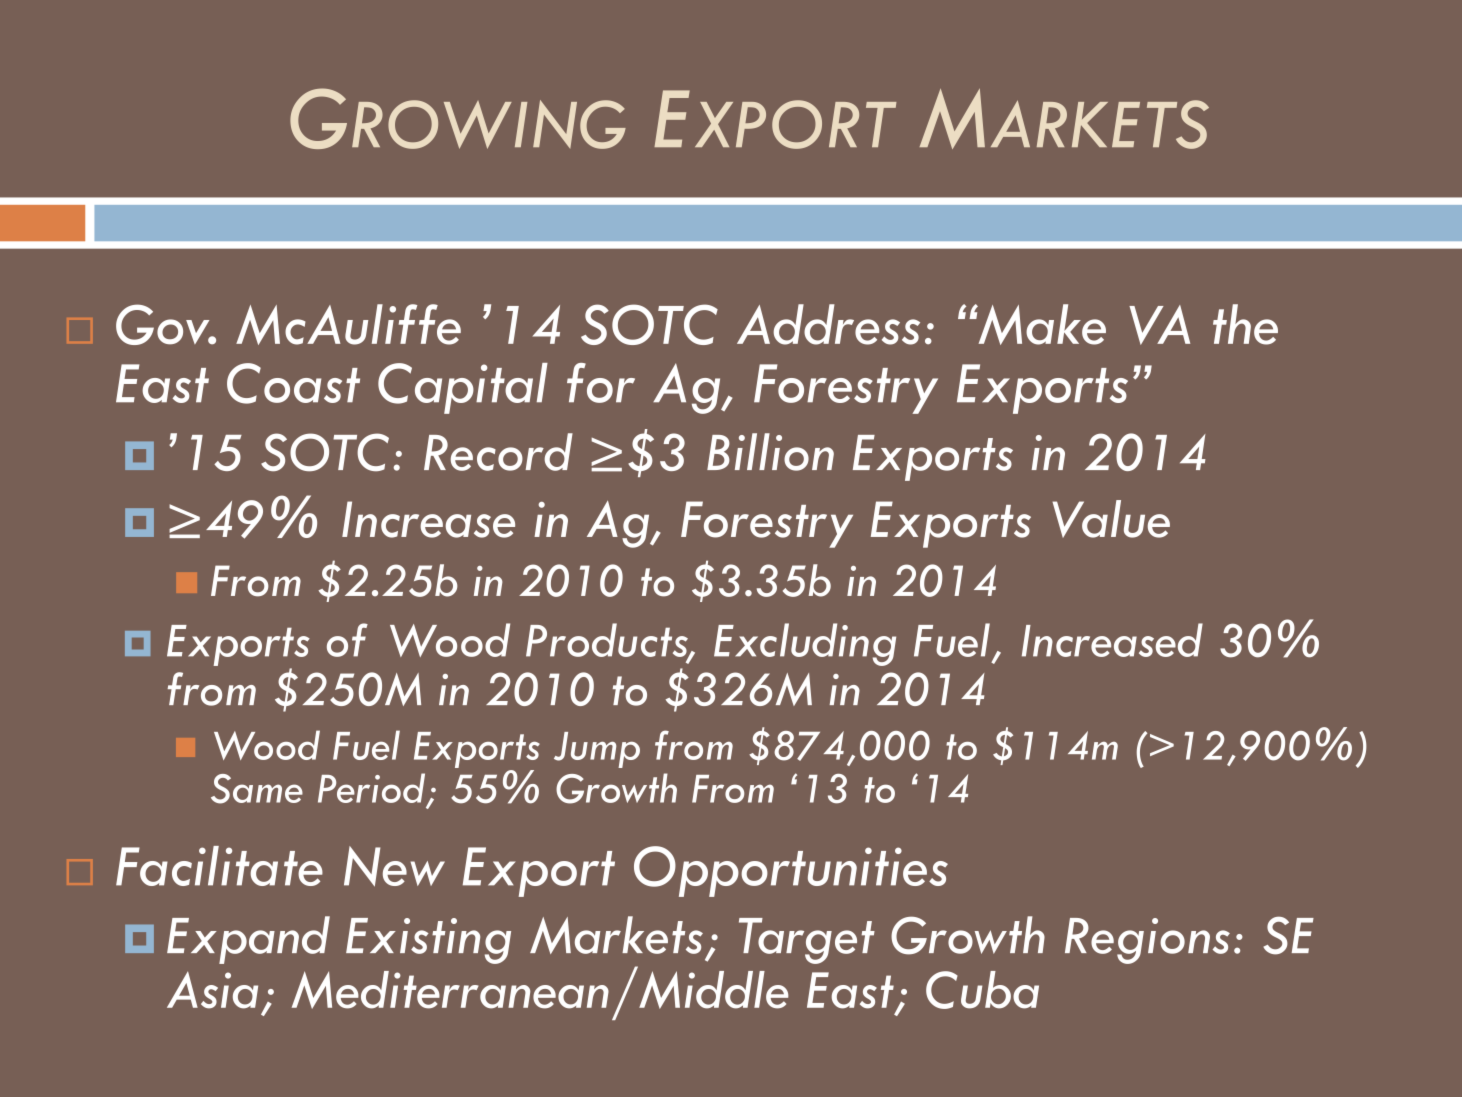  Describe the element at coordinates (1111, 519) in the screenshot. I see `Value` at that location.
